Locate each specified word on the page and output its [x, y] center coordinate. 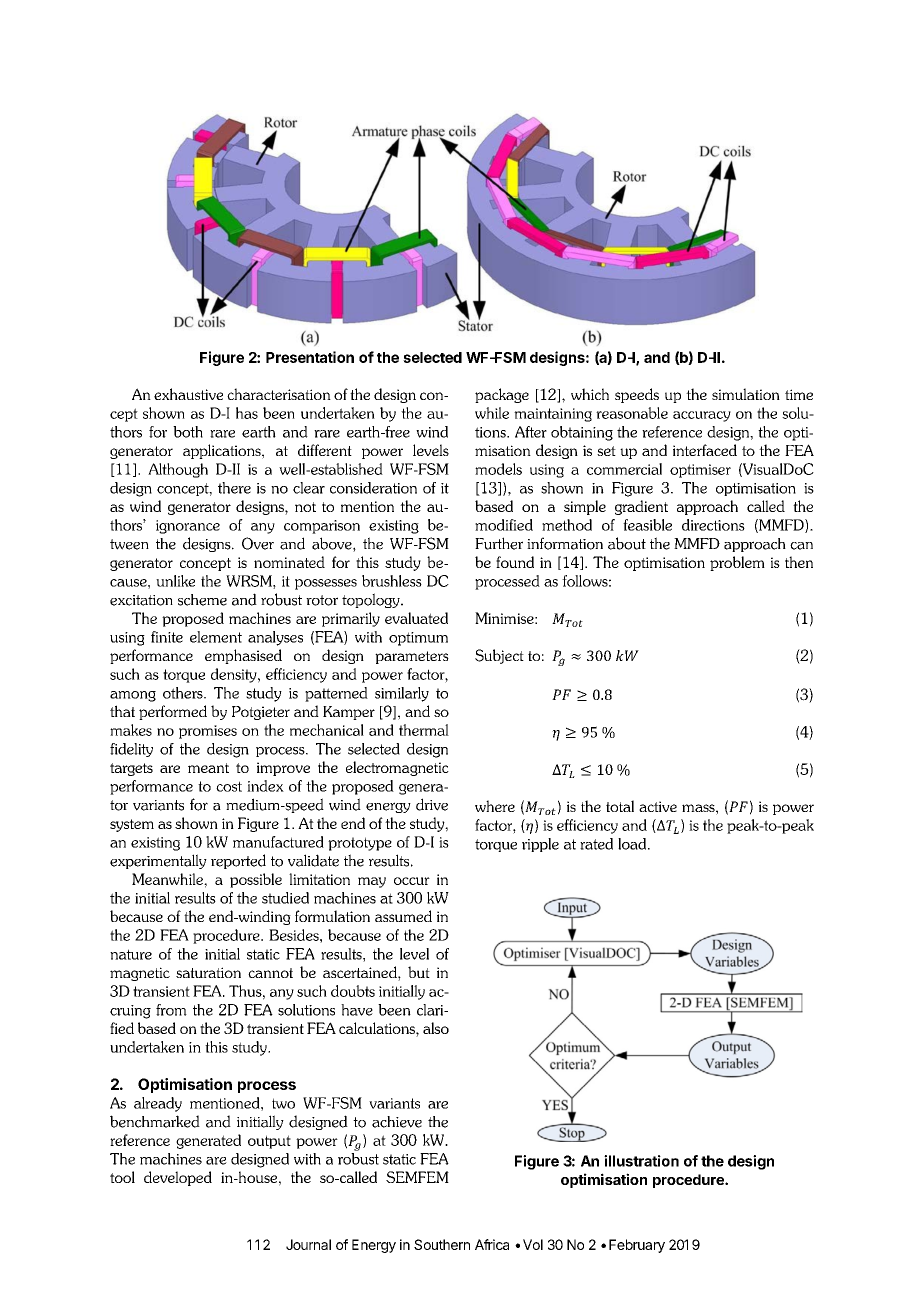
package [502, 395]
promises [208, 732]
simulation [746, 394]
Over [258, 543]
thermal [424, 730]
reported [238, 861]
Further [499, 543]
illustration [641, 1161]
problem [737, 563]
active [658, 806]
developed [178, 1178]
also [436, 1028]
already [158, 1104]
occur [412, 881]
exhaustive [188, 394]
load [633, 844]
